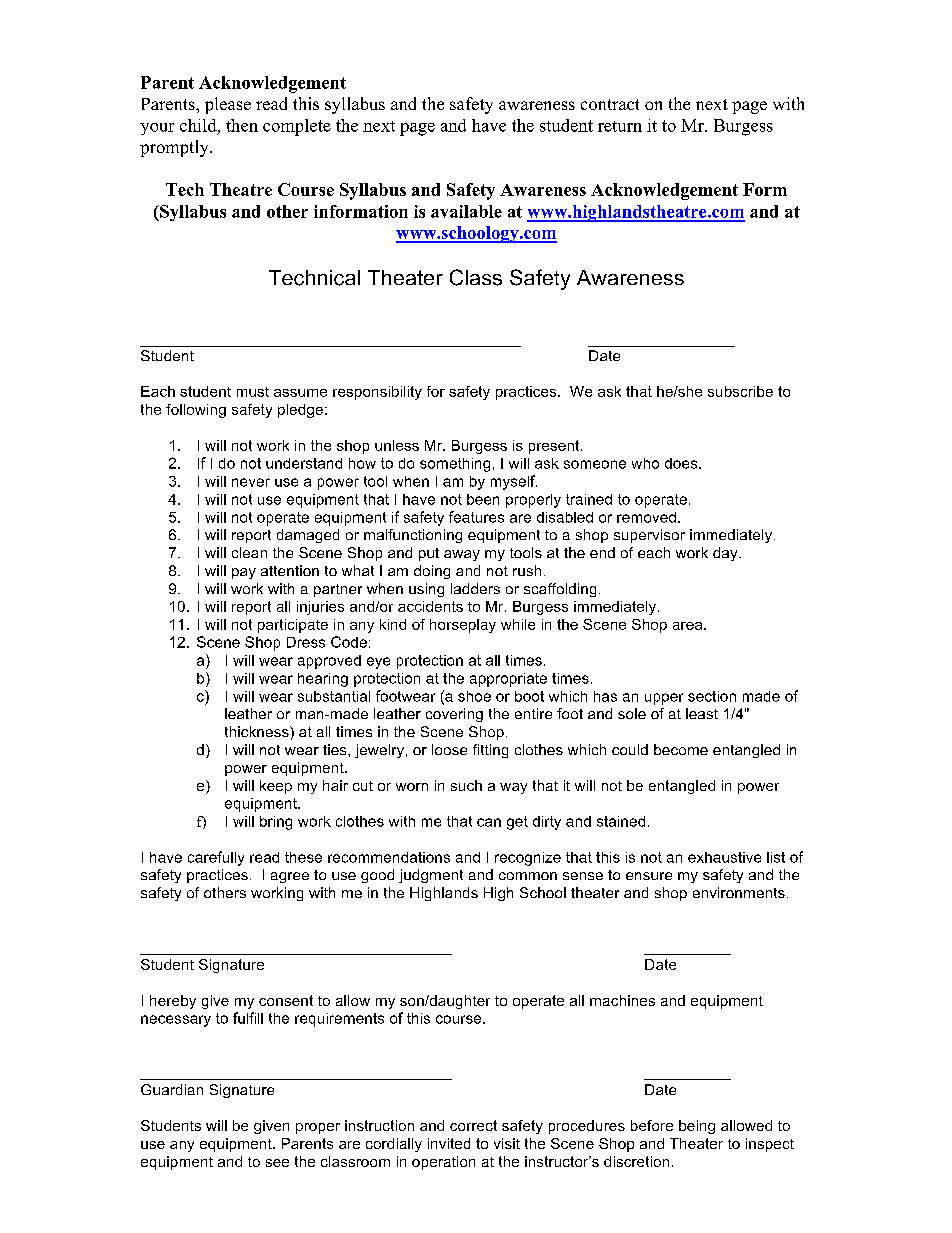 This document has width=952, height=1233. I want to click on horseplay, so click(463, 626).
